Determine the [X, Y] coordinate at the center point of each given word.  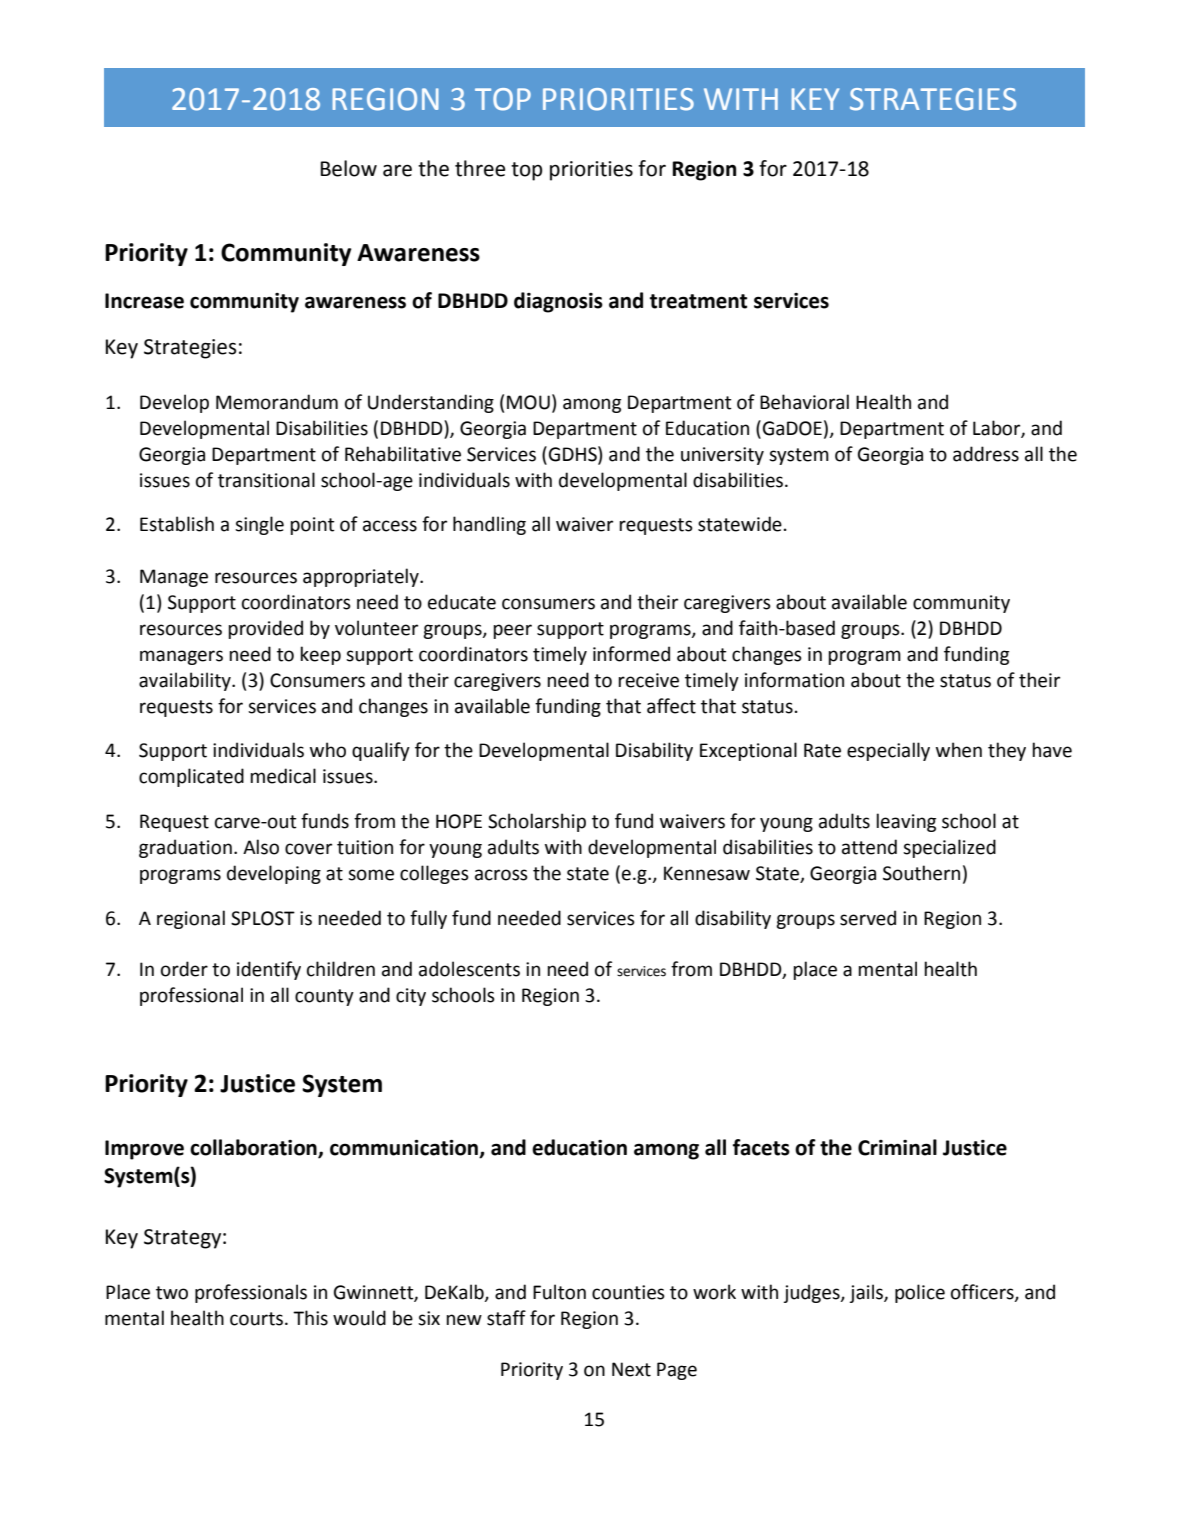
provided [265, 629]
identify [269, 970]
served [868, 918]
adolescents [469, 969]
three [480, 168]
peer [512, 631]
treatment [698, 301]
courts [256, 1319]
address [986, 454]
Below [349, 168]
